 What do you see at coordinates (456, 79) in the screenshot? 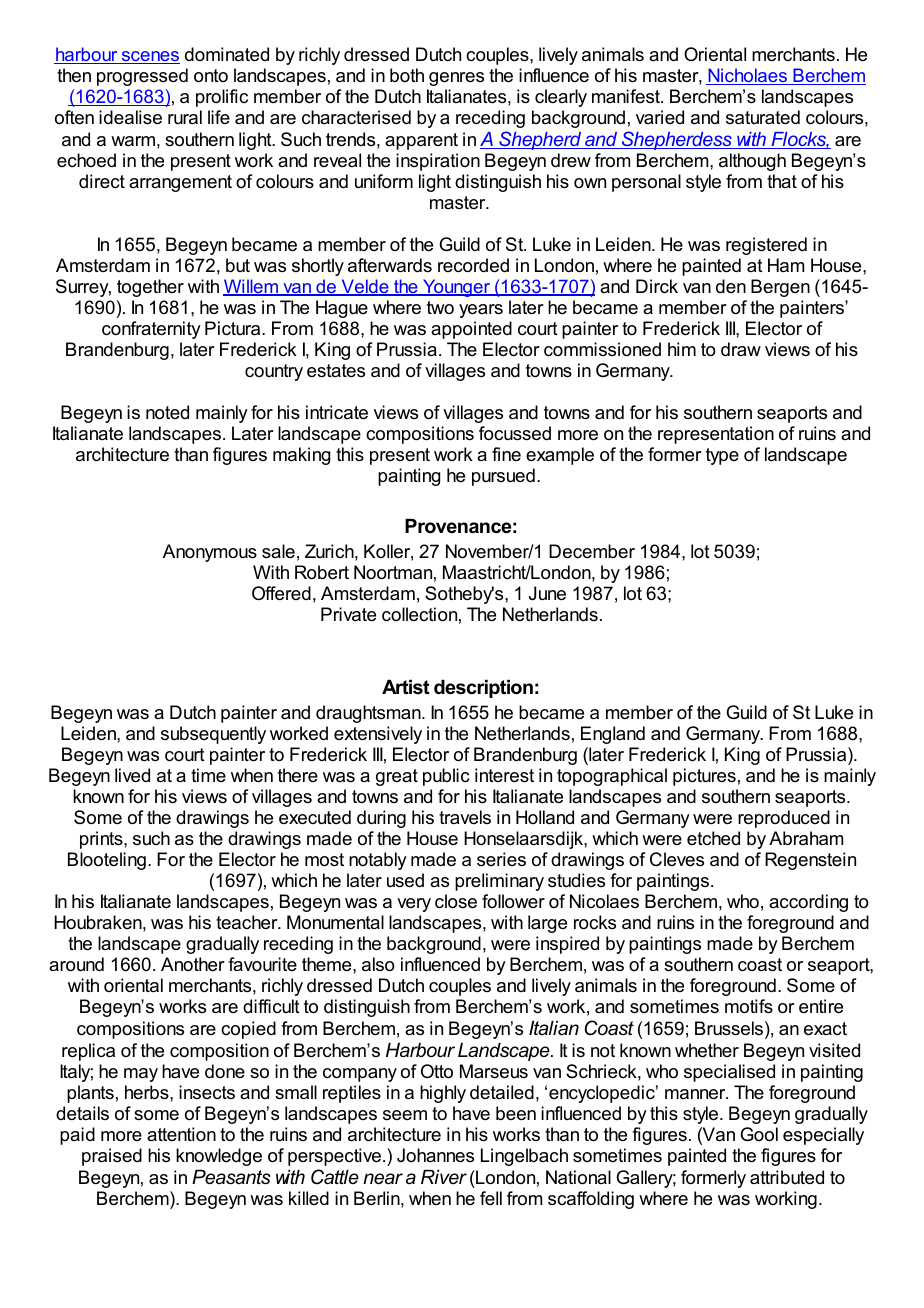
I see `genres` at bounding box center [456, 79].
